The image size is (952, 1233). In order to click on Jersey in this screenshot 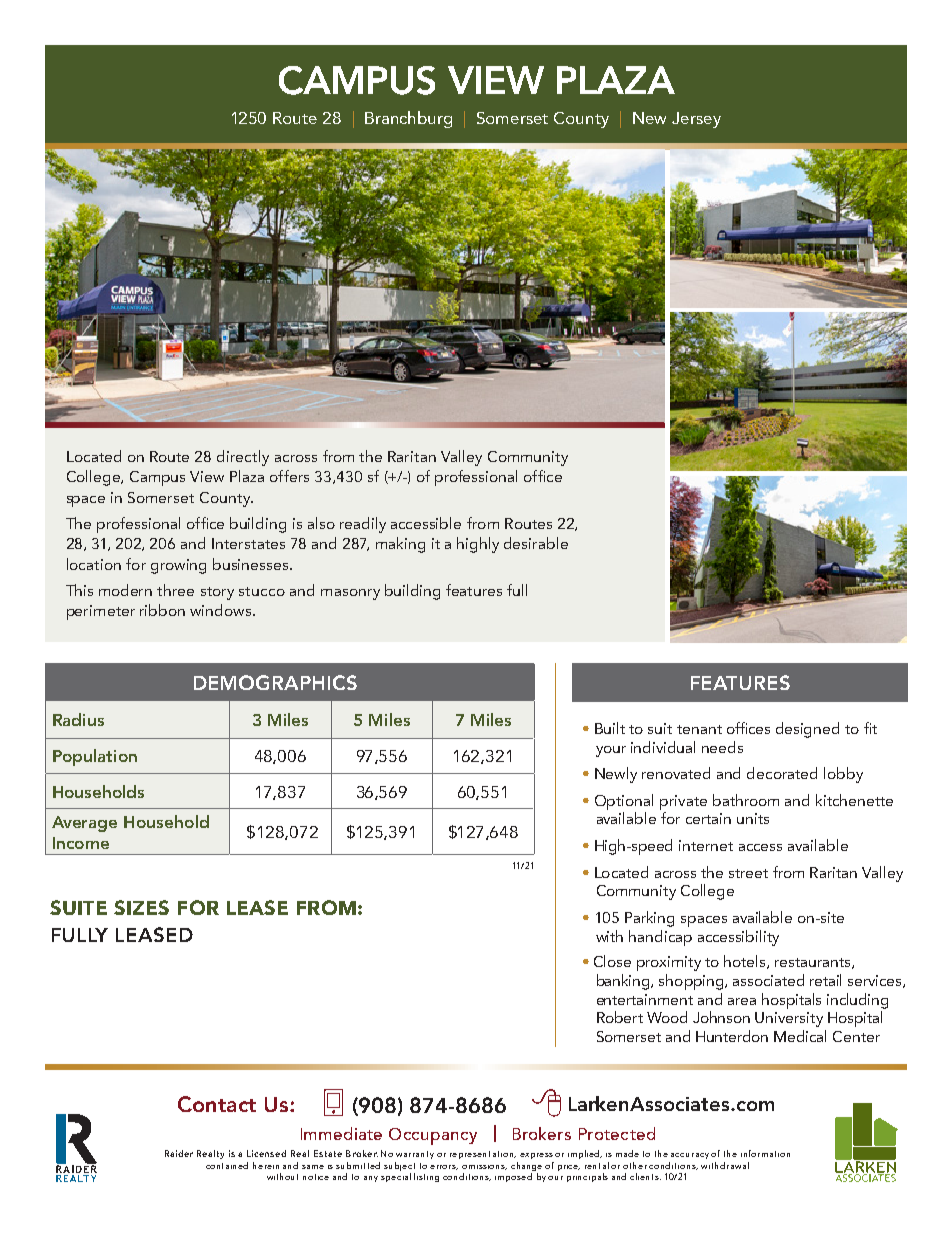, I will do `click(696, 120)`.
